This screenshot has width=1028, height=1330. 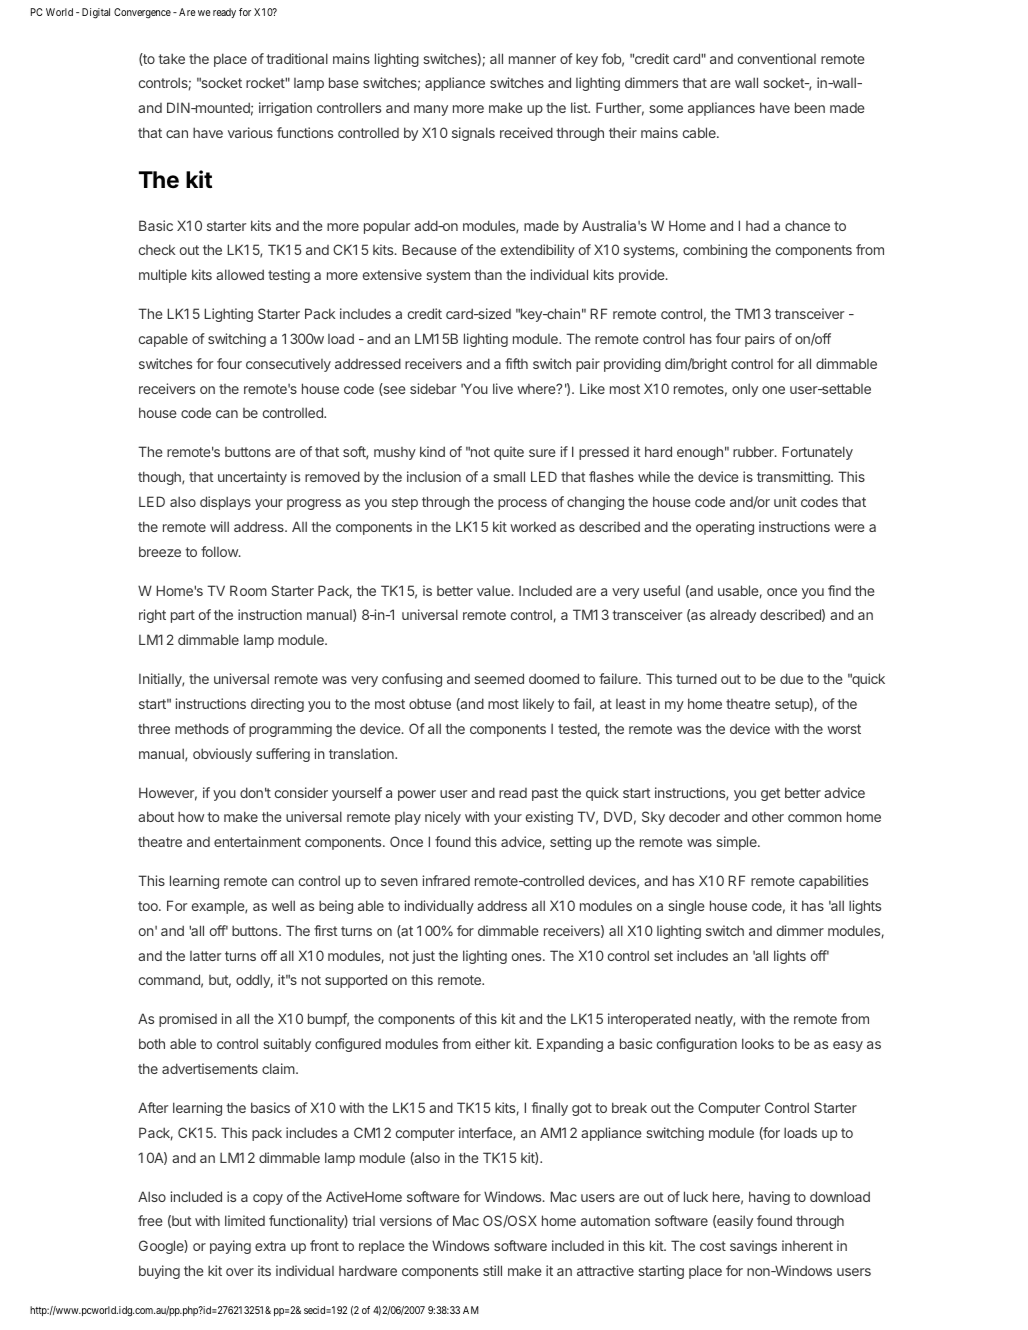 I want to click on nicely, so click(x=443, y=818).
